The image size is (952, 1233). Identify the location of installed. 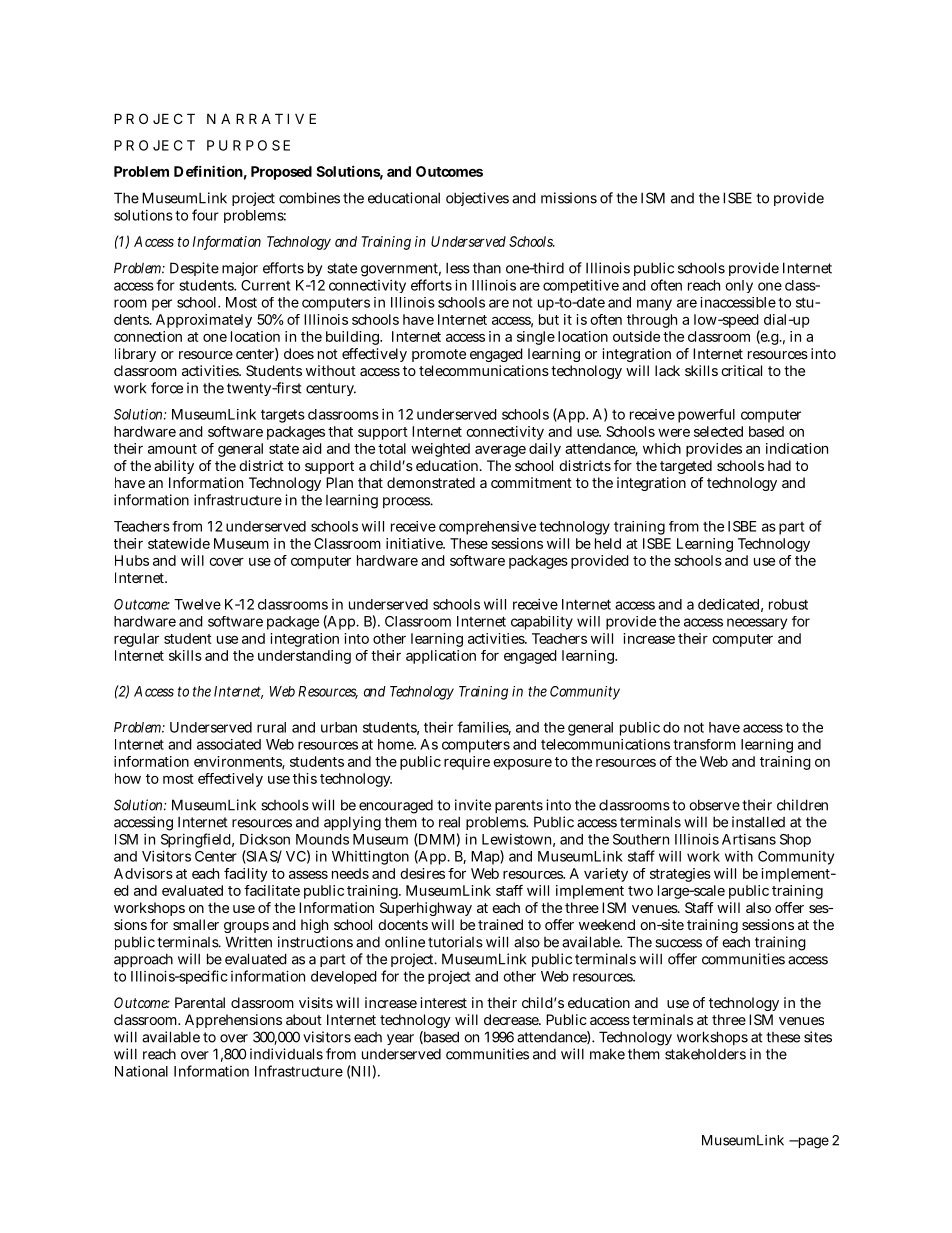
(758, 822).
